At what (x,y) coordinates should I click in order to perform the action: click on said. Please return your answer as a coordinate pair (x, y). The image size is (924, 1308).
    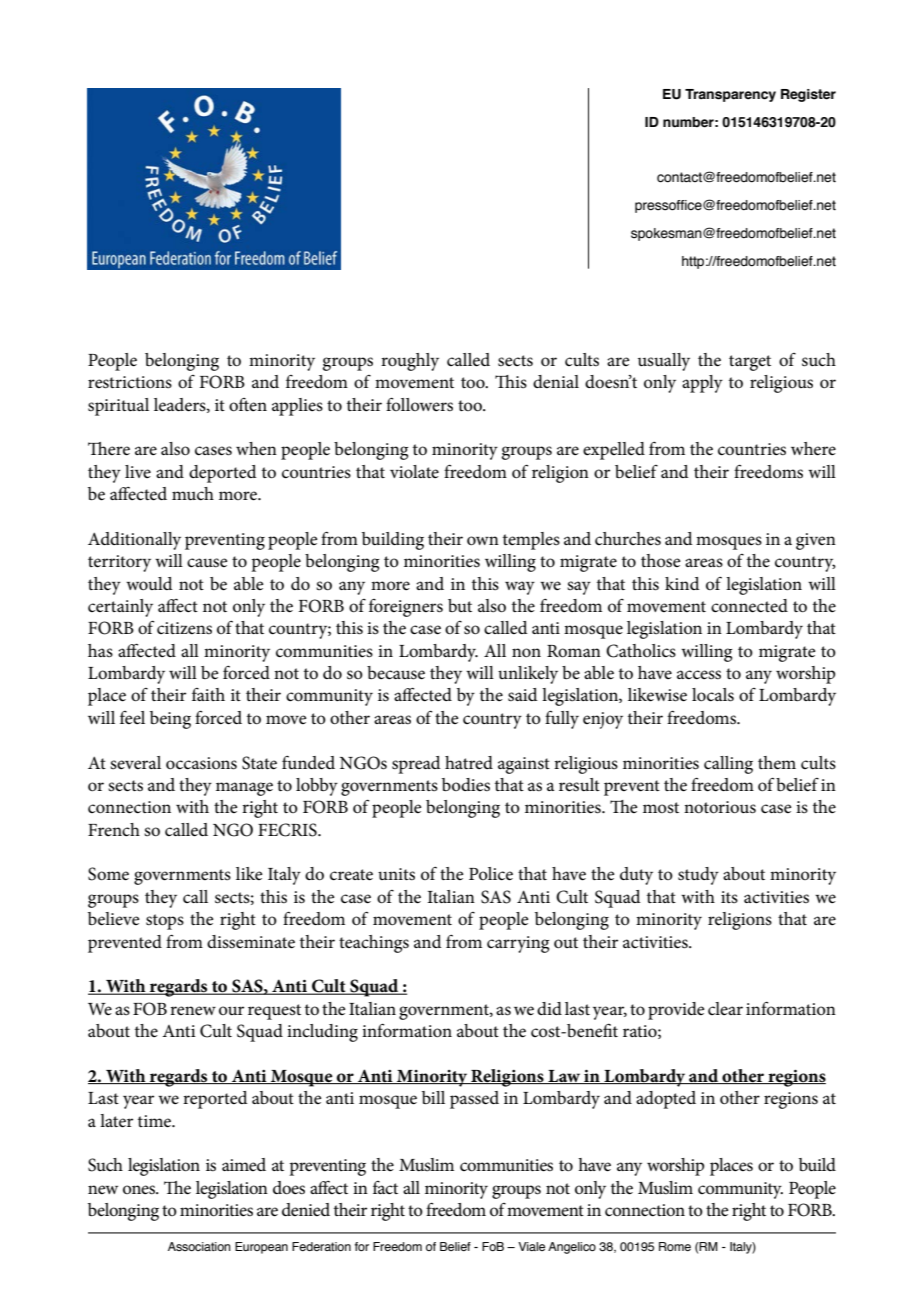
    Looking at the image, I should click on (523, 695).
